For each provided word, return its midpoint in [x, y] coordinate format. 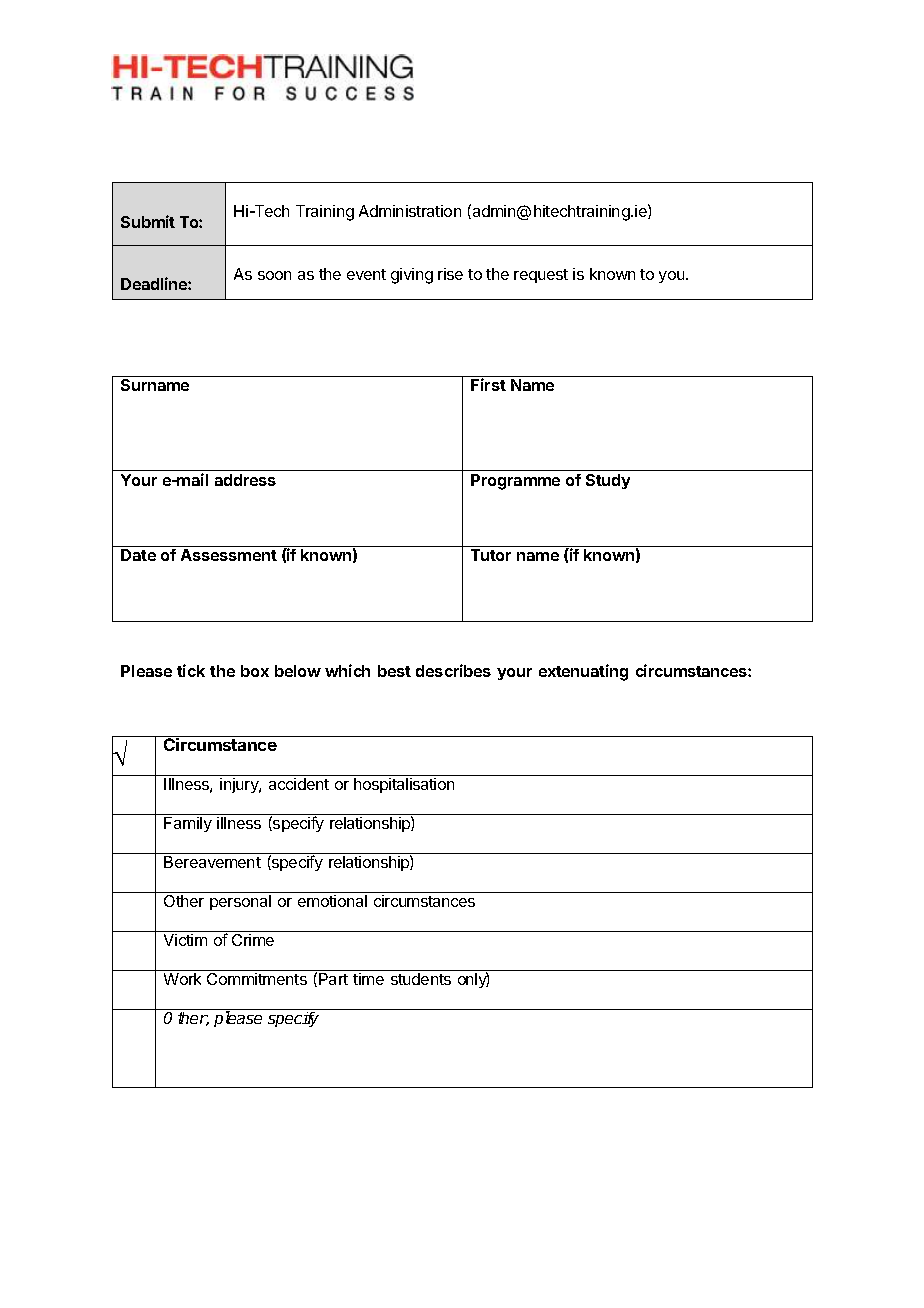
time [368, 979]
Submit [148, 221]
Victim [185, 940]
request [541, 276]
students [421, 979]
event [366, 274]
